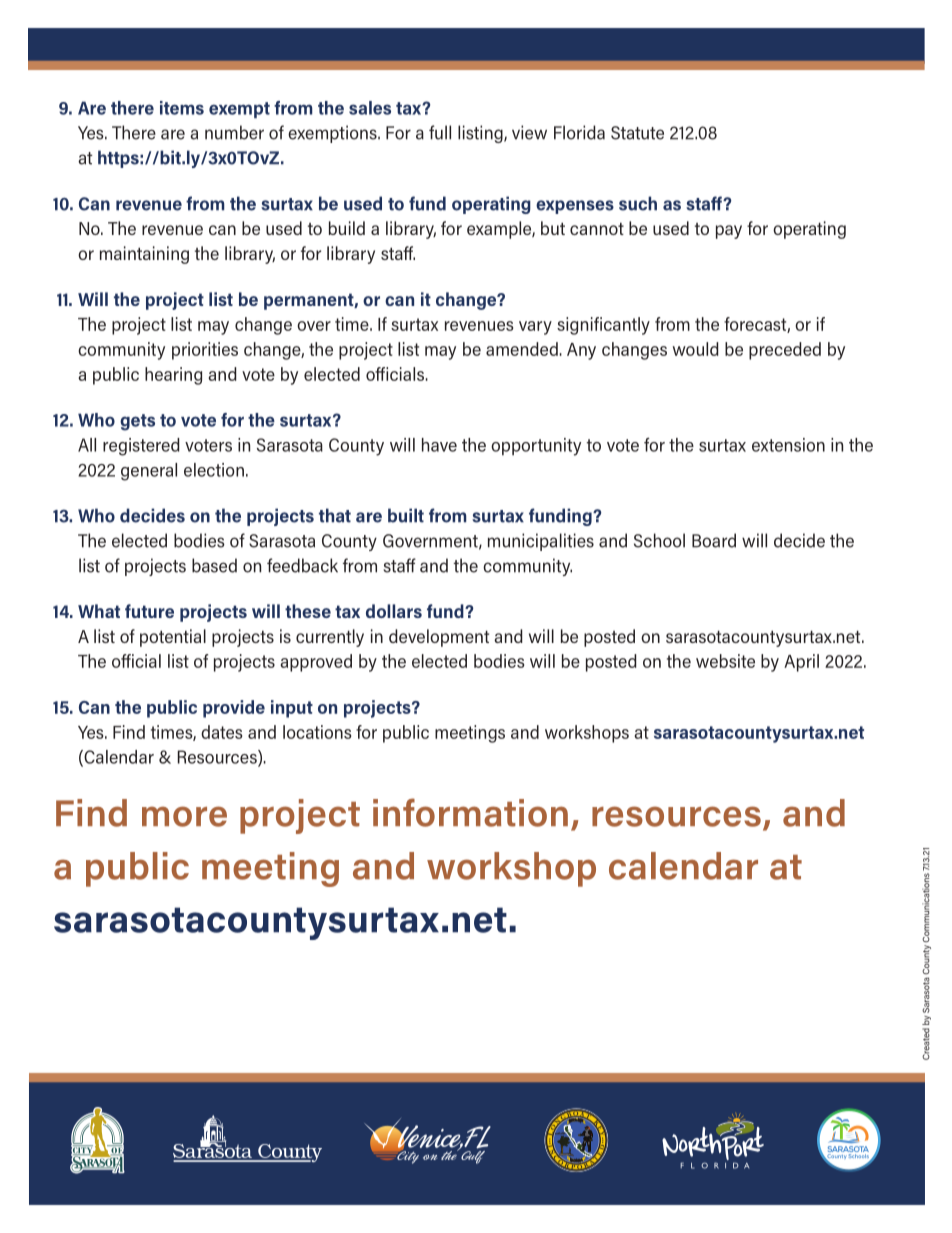  Describe the element at coordinates (637, 133) in the screenshot. I see `Statute` at that location.
